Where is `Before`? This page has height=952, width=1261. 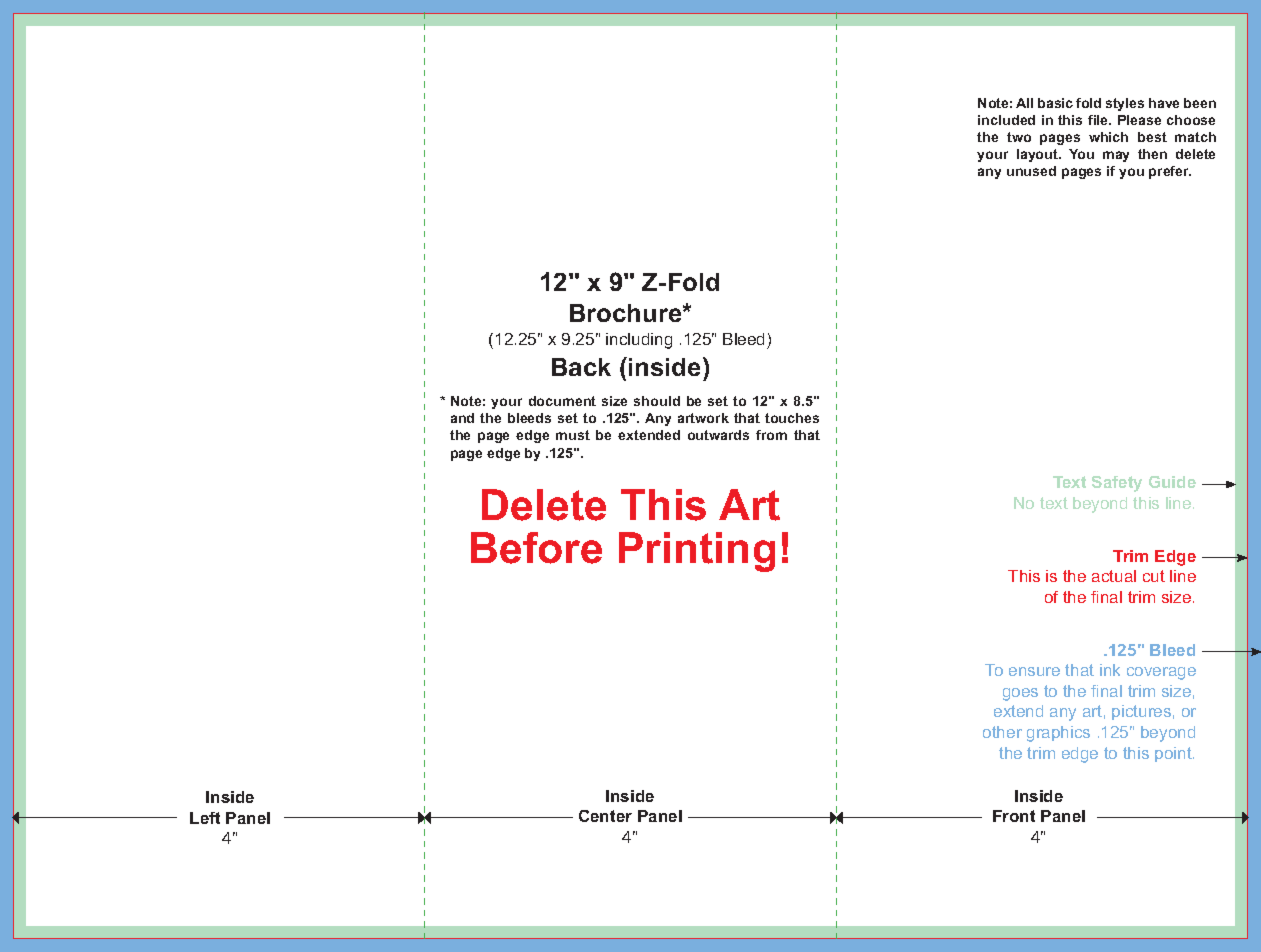
Before is located at coordinates (536, 548).
